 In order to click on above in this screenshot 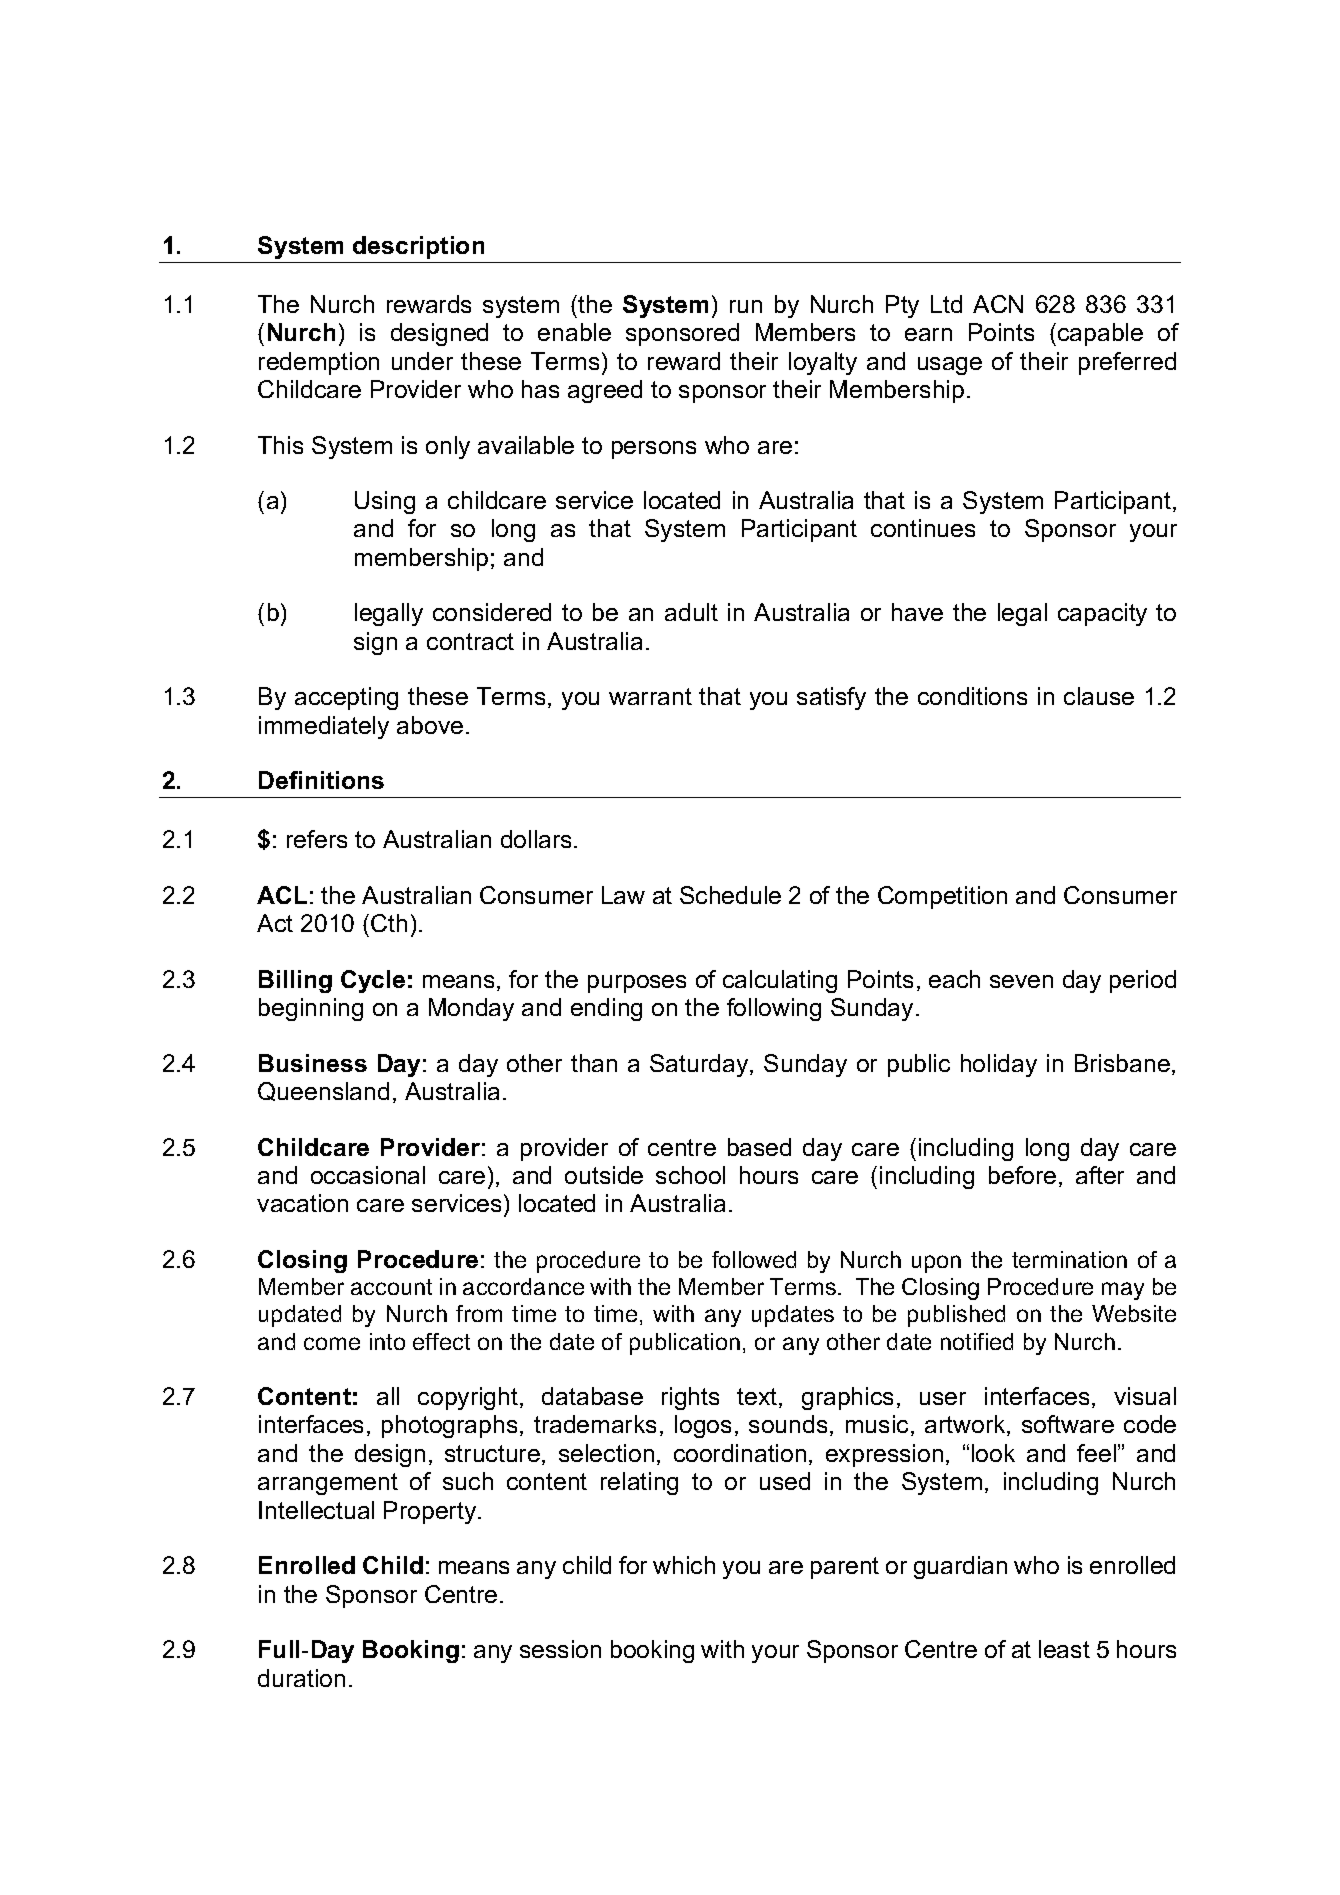, I will do `click(430, 725)`.
